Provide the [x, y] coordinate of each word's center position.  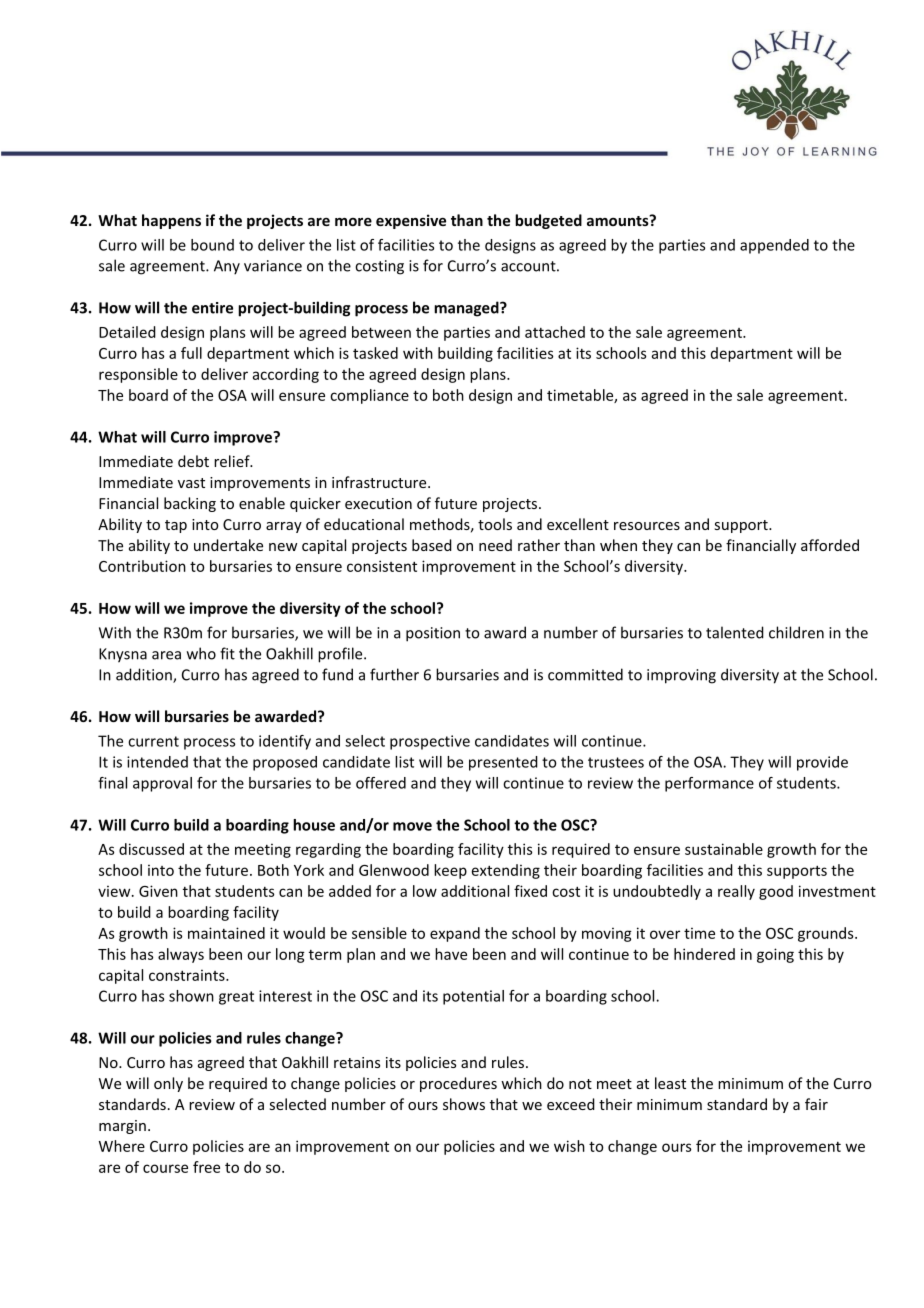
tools [495, 524]
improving [681, 676]
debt [193, 461]
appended [774, 246]
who [201, 653]
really [736, 892]
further [394, 674]
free [206, 1167]
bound [212, 245]
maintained [226, 933]
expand [455, 934]
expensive [411, 221]
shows [464, 1104]
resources [647, 526]
